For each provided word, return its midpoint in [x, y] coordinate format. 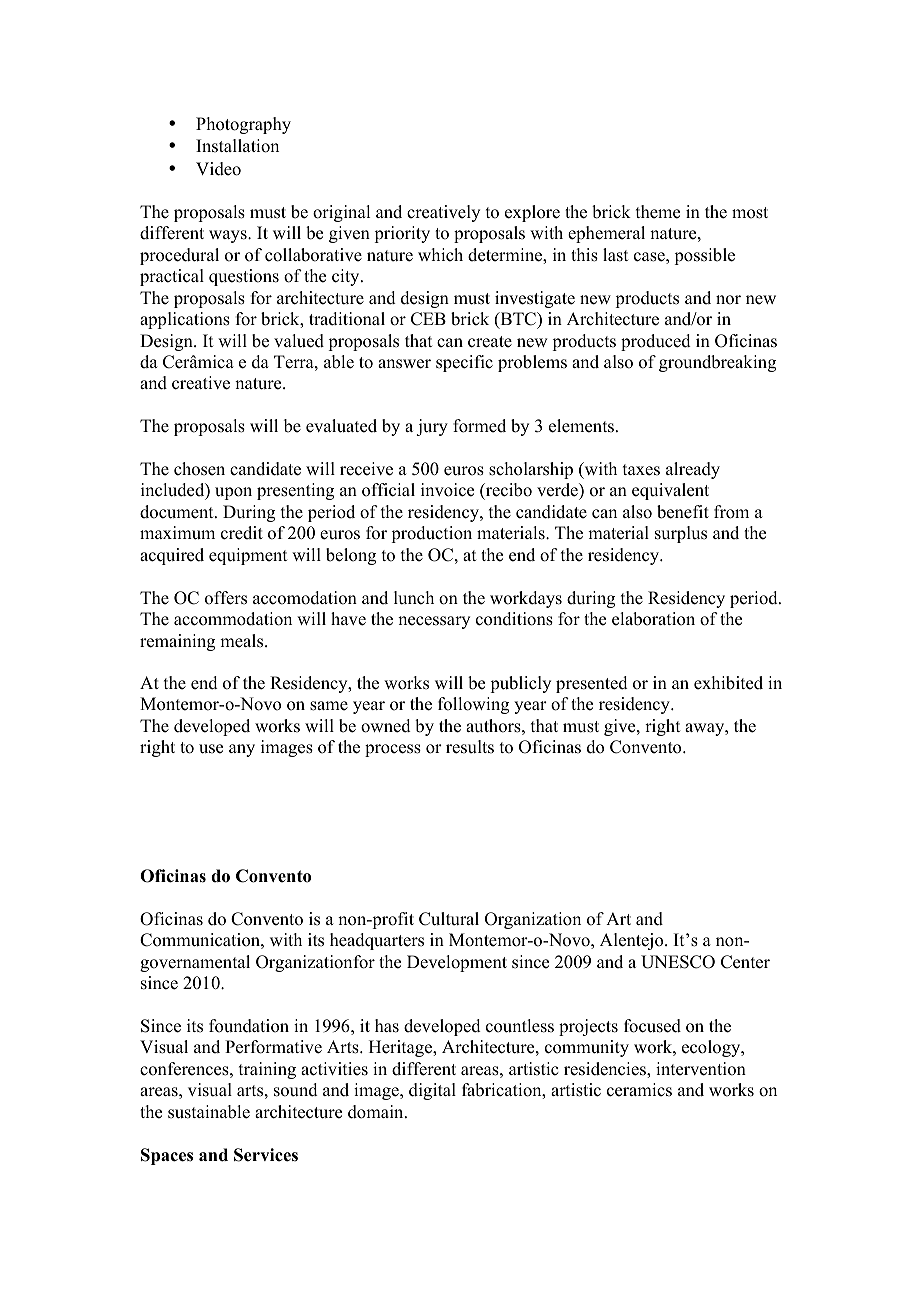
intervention [701, 1069]
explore [532, 213]
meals [243, 641]
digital [432, 1091]
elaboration [653, 619]
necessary [434, 622]
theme [658, 212]
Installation [237, 146]
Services [266, 1155]
